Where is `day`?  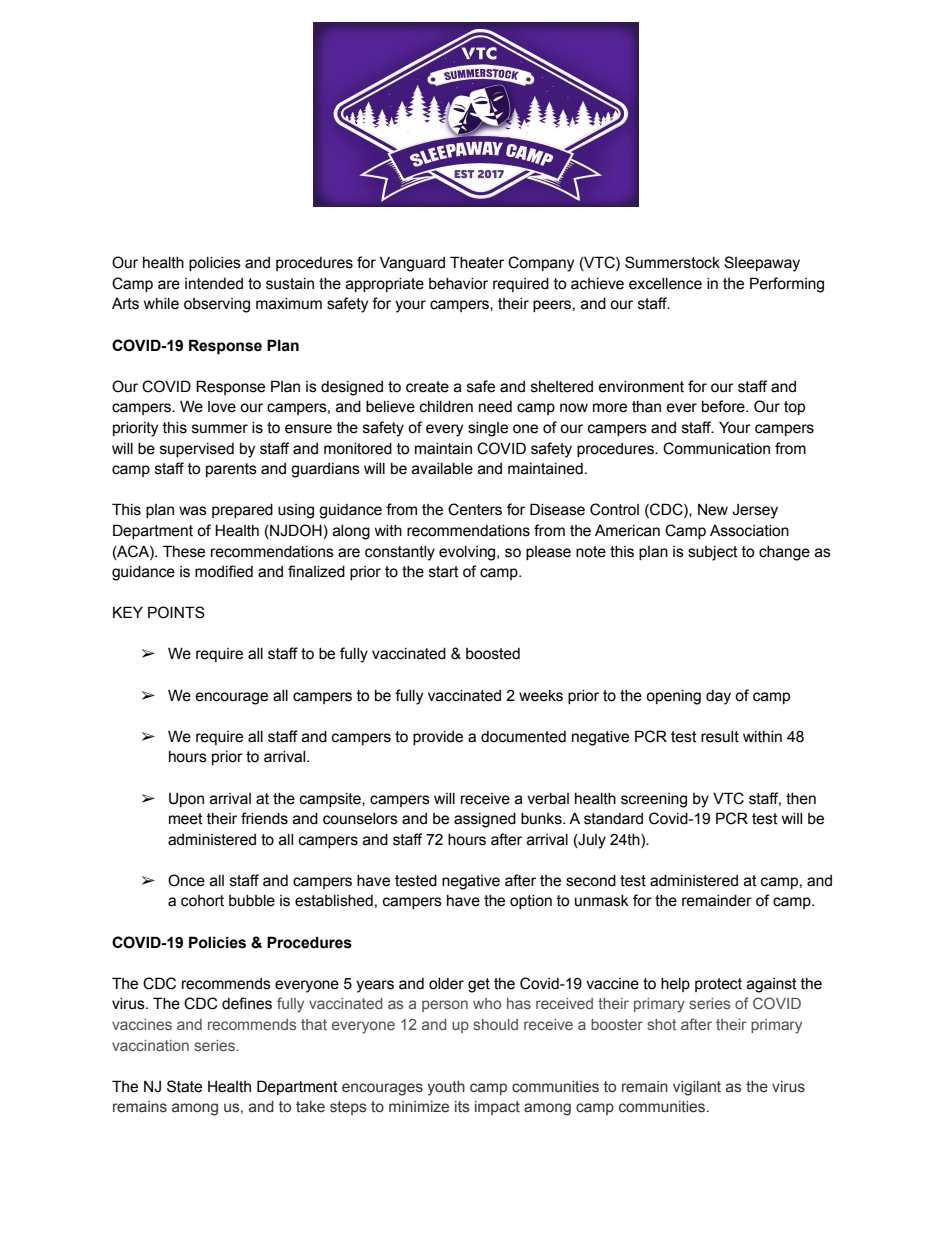
day is located at coordinates (718, 697).
